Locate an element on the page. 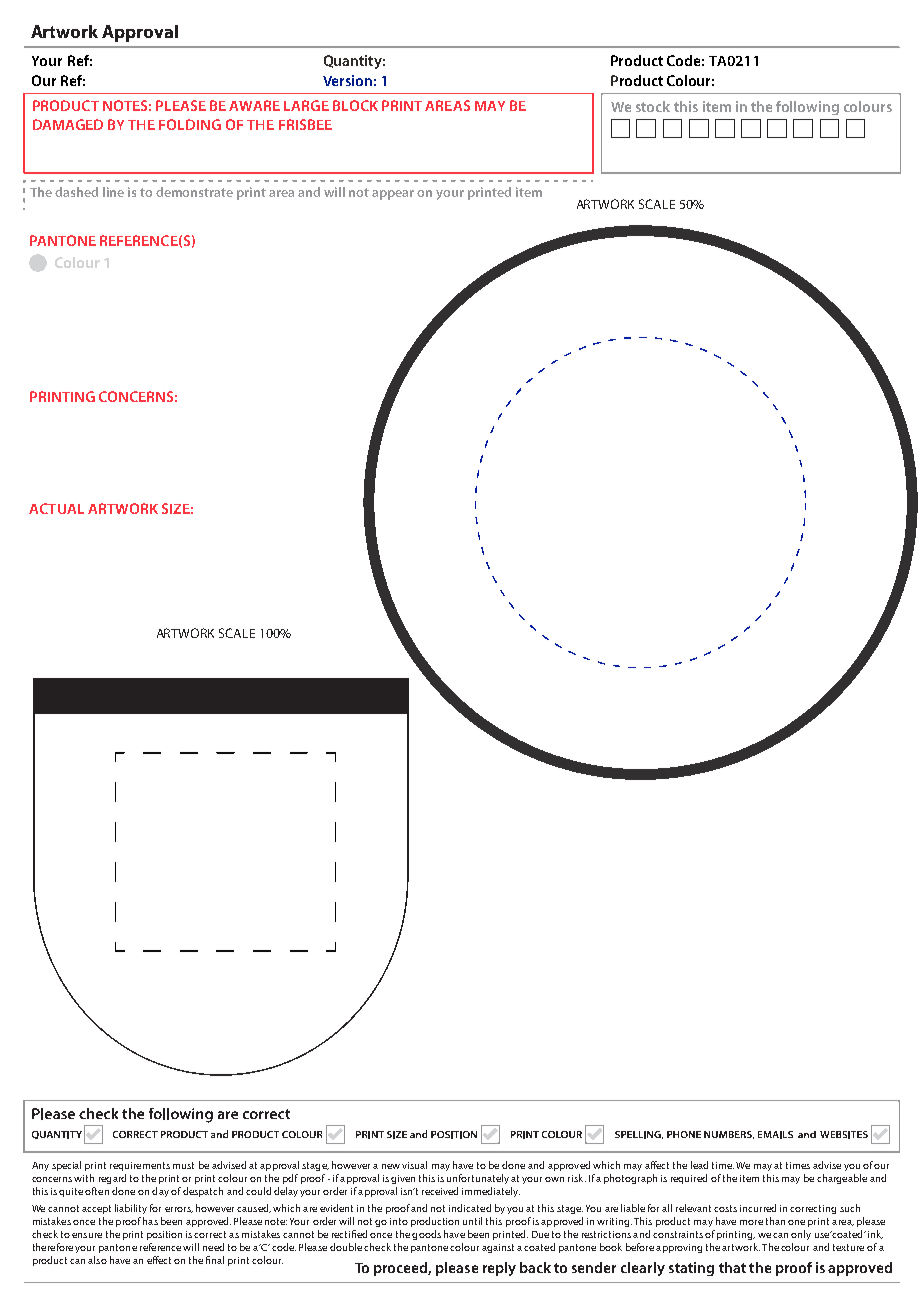  demonstrate is located at coordinates (194, 192).
